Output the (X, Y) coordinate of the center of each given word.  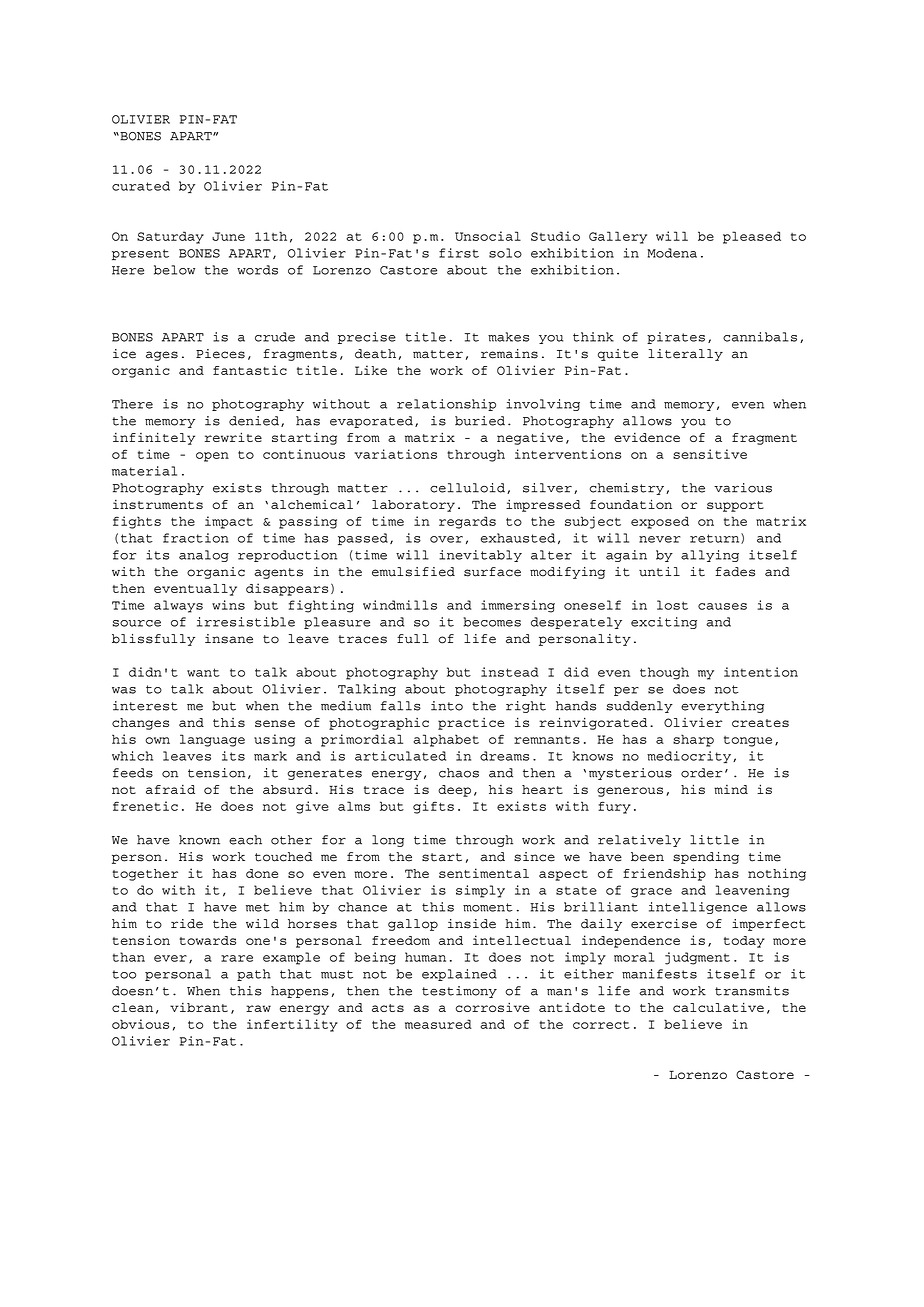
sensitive (710, 454)
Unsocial (488, 236)
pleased (752, 237)
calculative (718, 1007)
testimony (459, 992)
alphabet (446, 740)
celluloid (467, 488)
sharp (693, 740)
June (228, 236)
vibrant (199, 1007)
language (212, 740)
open (212, 457)
